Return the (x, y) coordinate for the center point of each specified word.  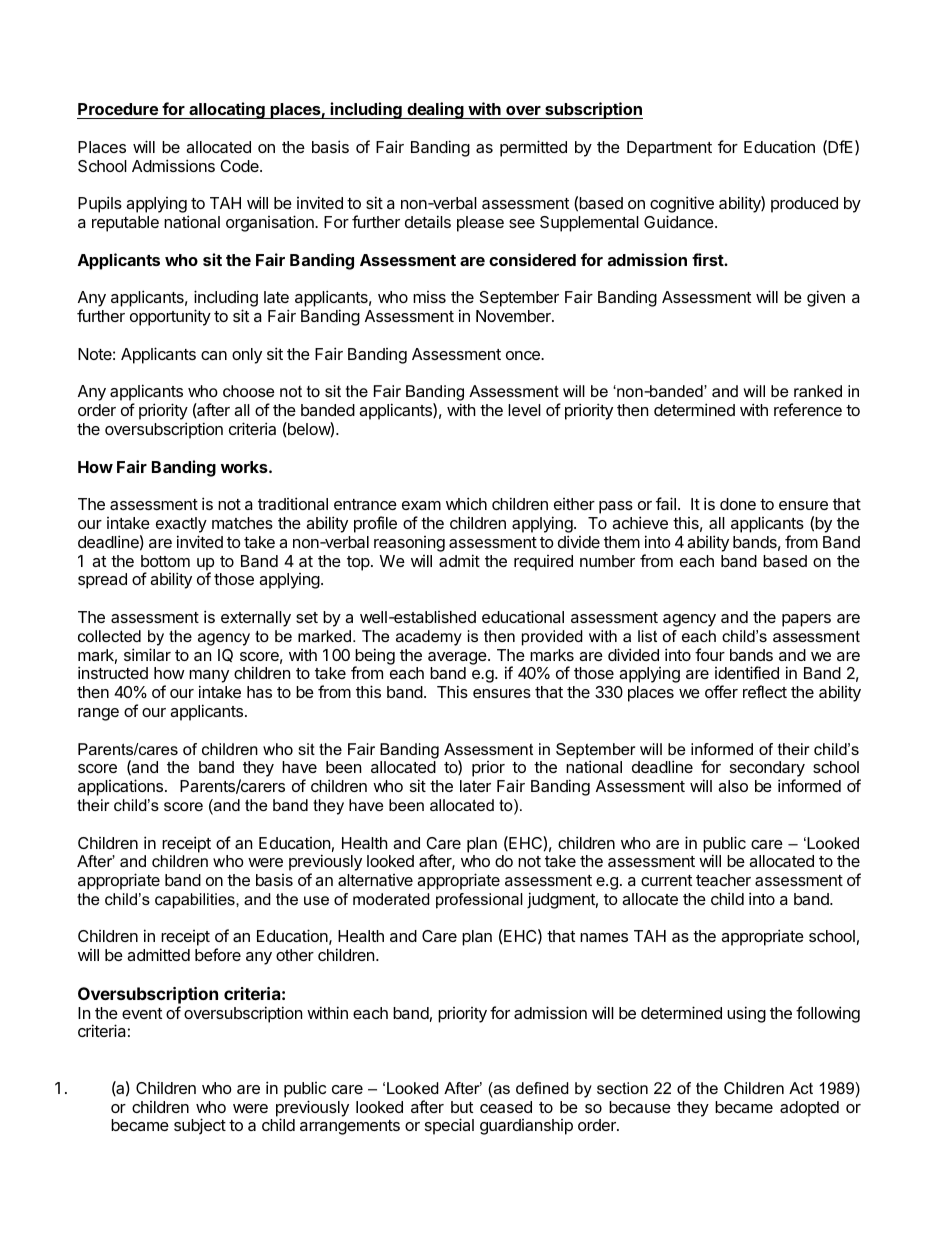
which (466, 503)
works (245, 467)
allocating (227, 110)
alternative (375, 880)
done (738, 504)
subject (200, 1126)
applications (122, 787)
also (733, 786)
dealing (435, 110)
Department (669, 149)
